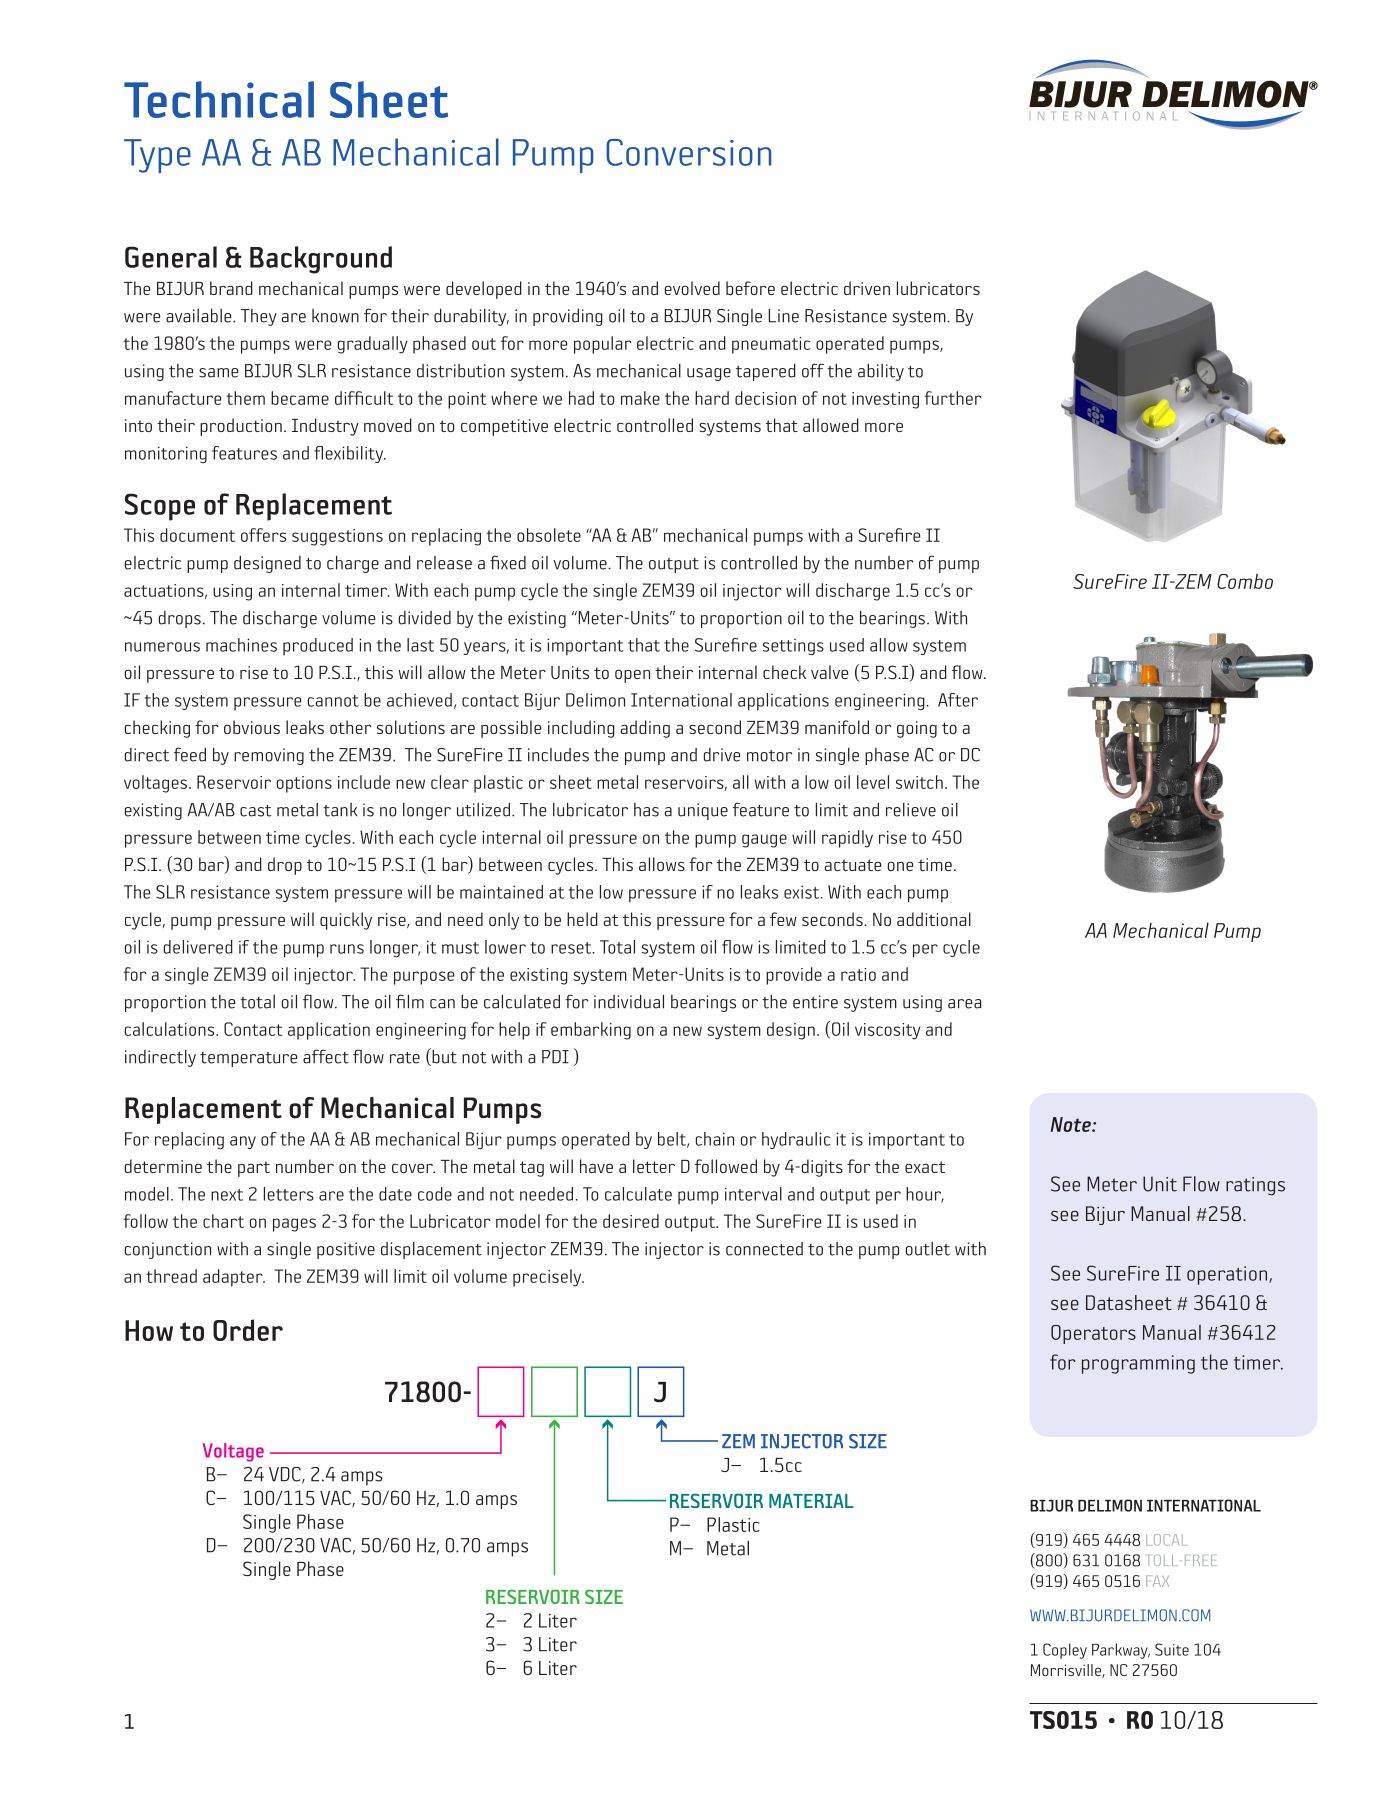  Describe the element at coordinates (248, 1330) in the page. I see `Order` at that location.
